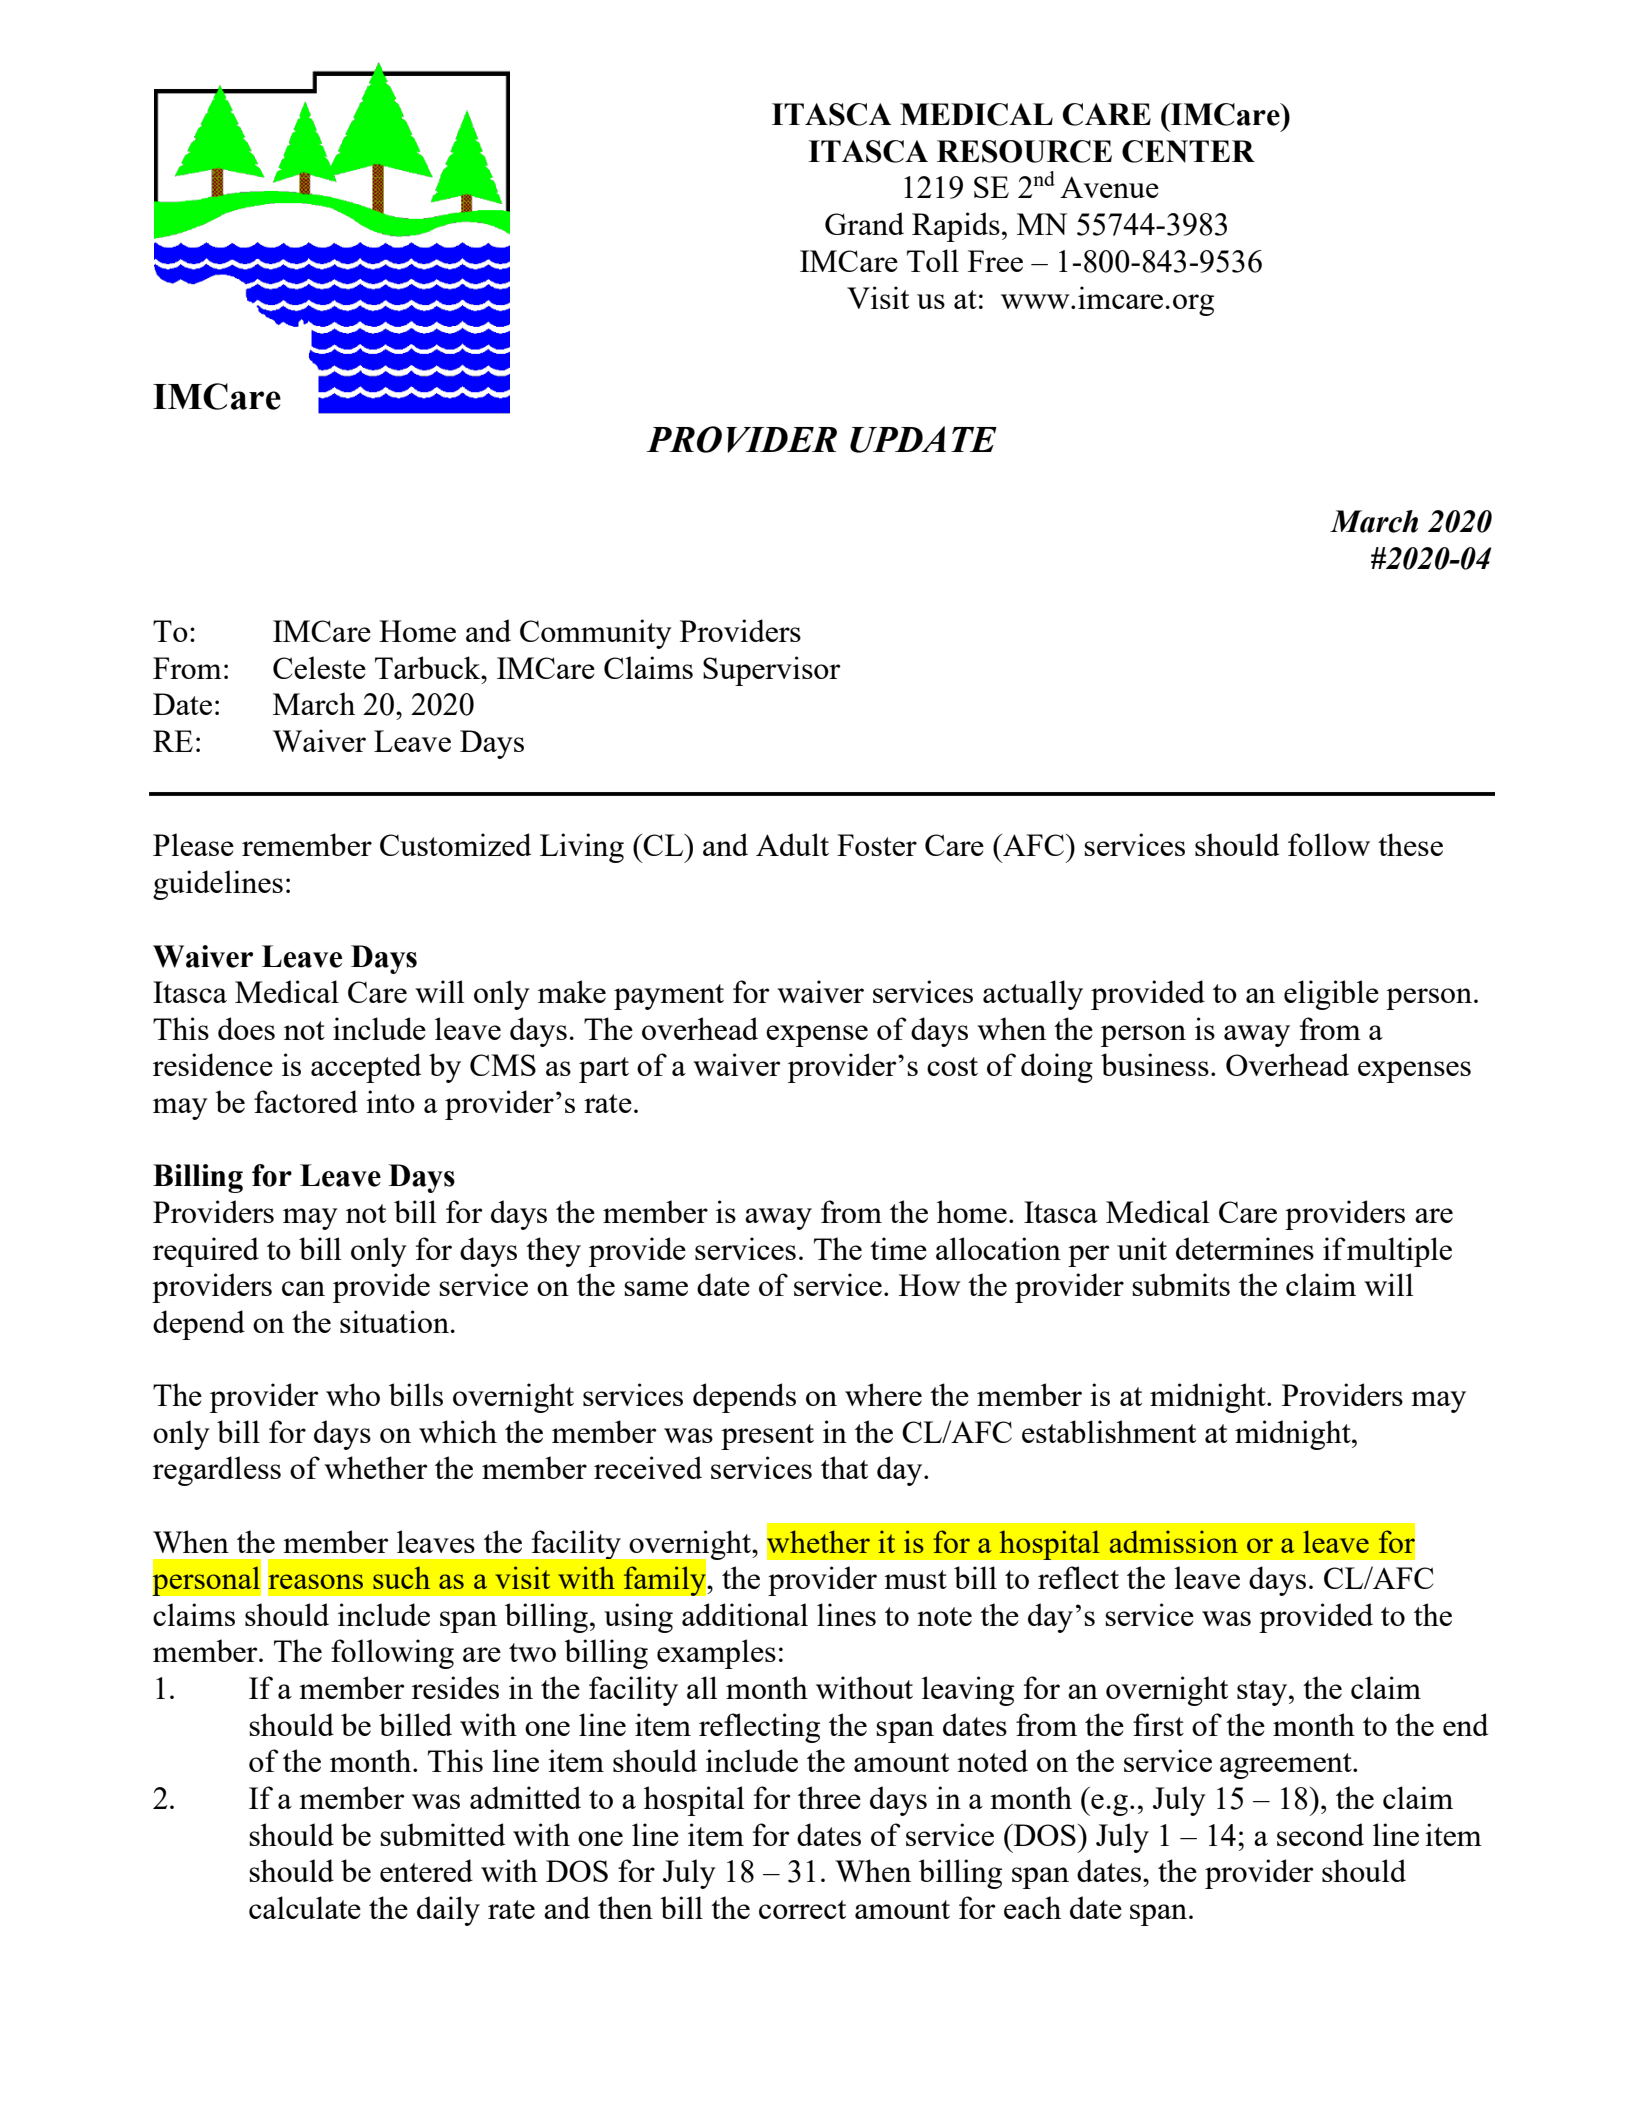 Image resolution: width=1625 pixels, height=2102 pixels. I want to click on eligible, so click(1331, 995).
